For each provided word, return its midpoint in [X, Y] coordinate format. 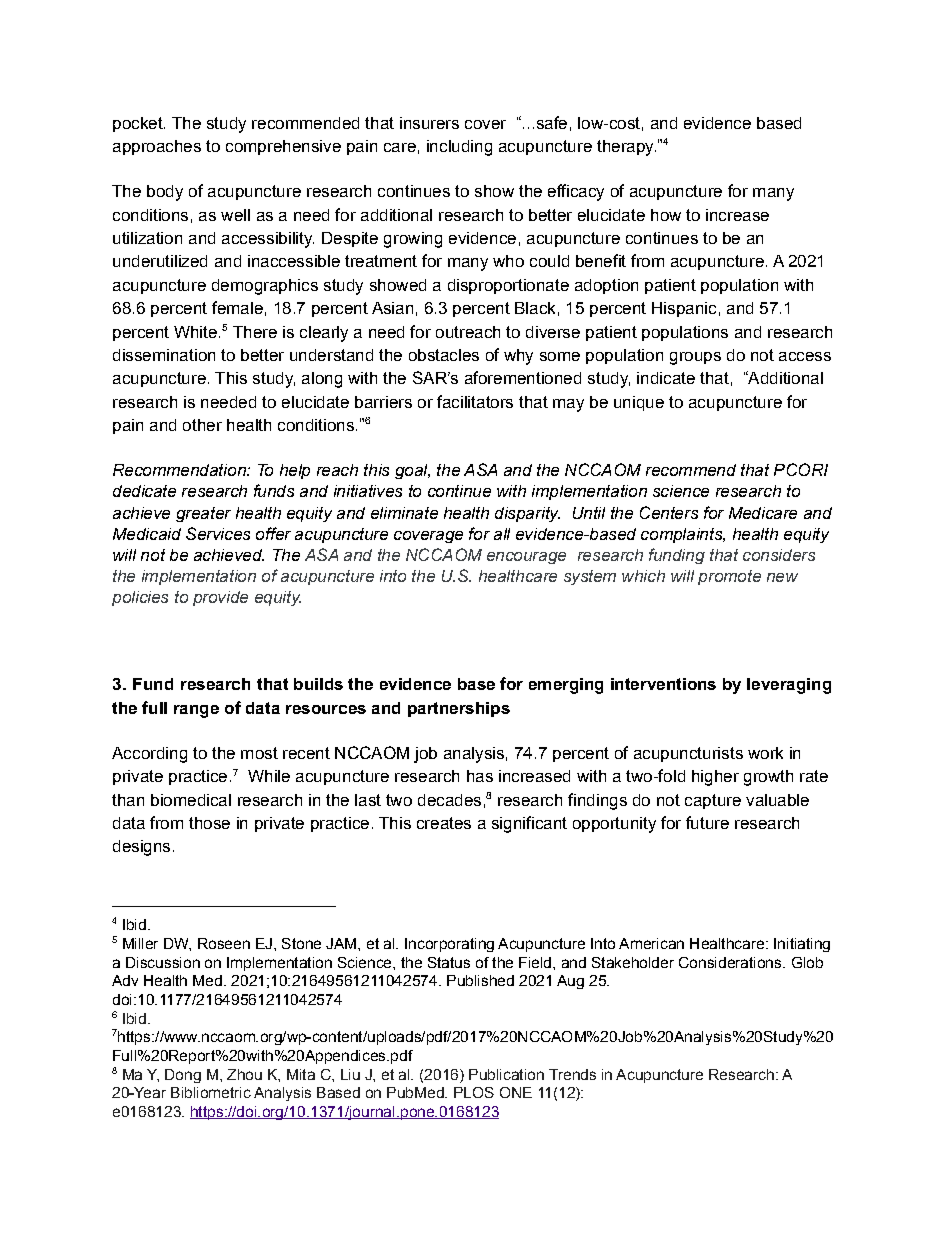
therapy [626, 148]
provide [220, 598]
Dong [183, 1076]
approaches [157, 147]
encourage [526, 558]
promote [729, 577]
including [459, 148]
